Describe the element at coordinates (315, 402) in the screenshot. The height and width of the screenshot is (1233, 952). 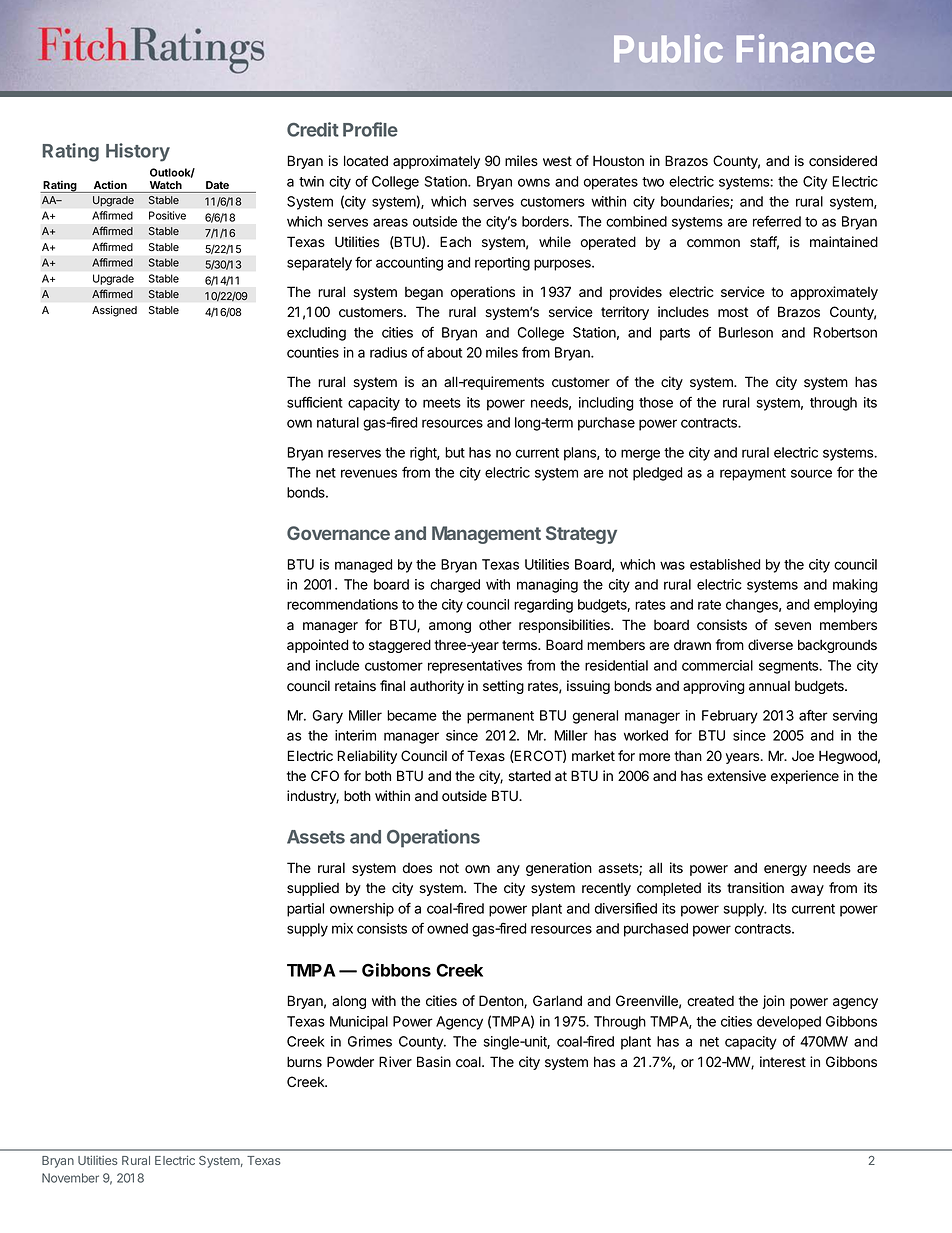
I see `sufficient` at that location.
